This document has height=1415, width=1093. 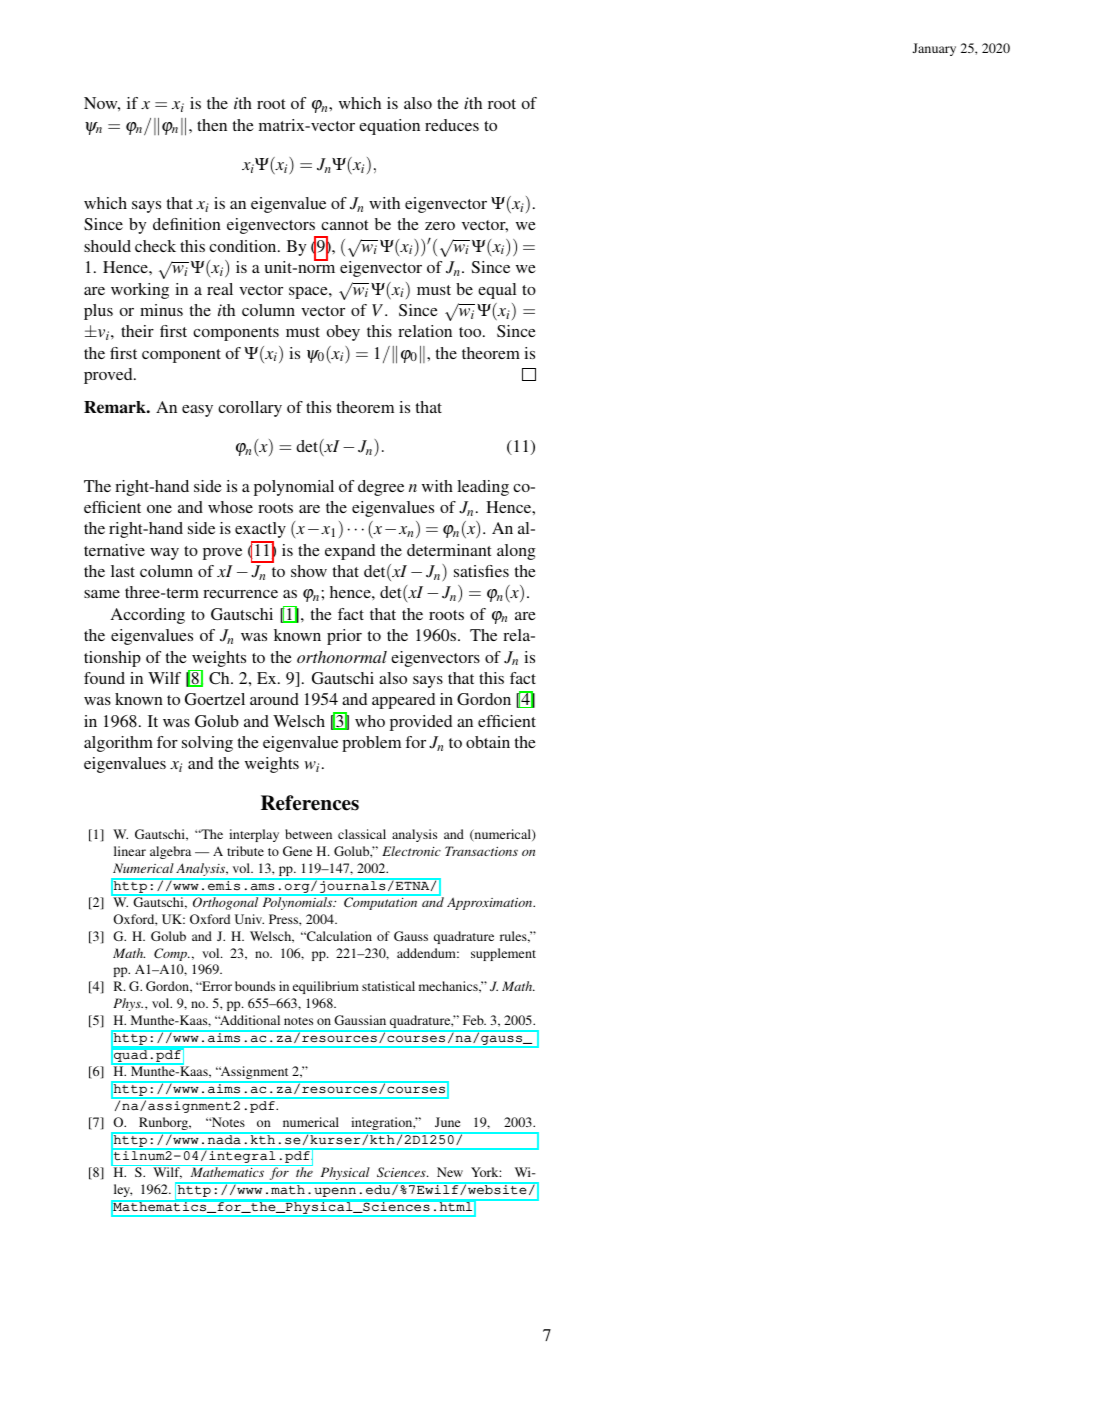 What do you see at coordinates (452, 125) in the document?
I see `reduces` at bounding box center [452, 125].
